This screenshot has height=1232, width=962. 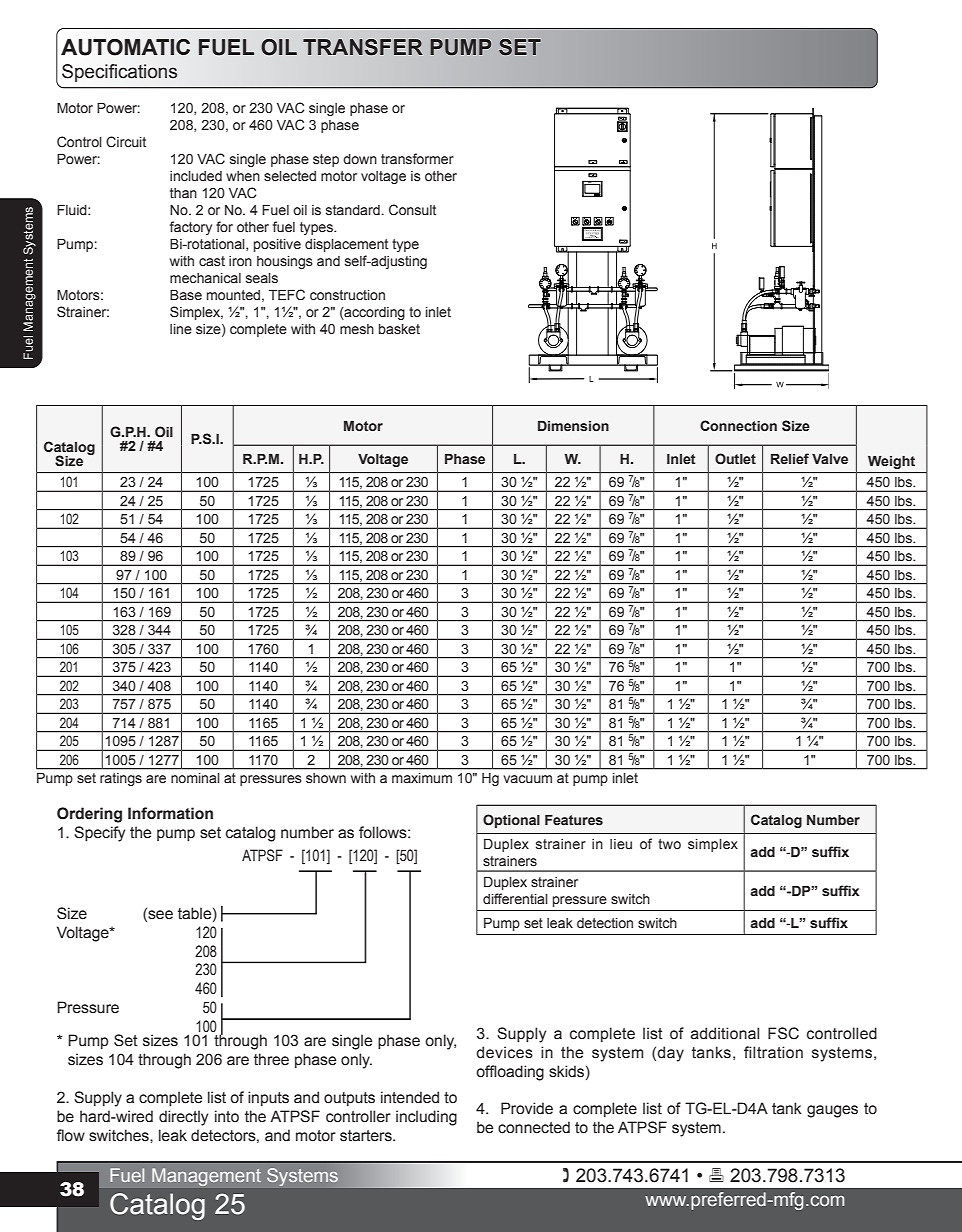 What do you see at coordinates (119, 73) in the screenshot?
I see `Specifications` at bounding box center [119, 73].
